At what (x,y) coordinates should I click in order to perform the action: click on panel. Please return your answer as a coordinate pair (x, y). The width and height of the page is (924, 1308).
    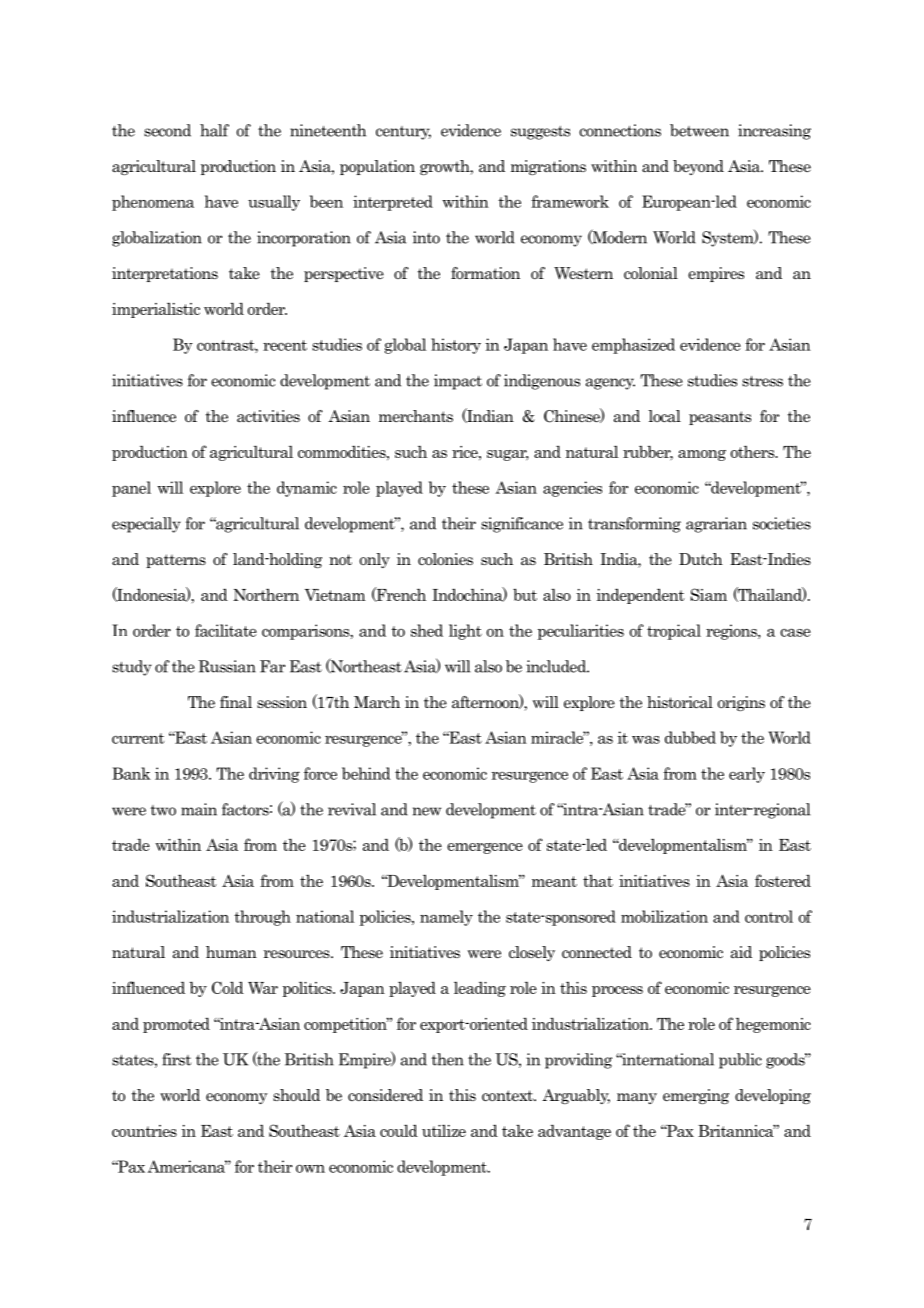
    Looking at the image, I should click on (131, 489).
